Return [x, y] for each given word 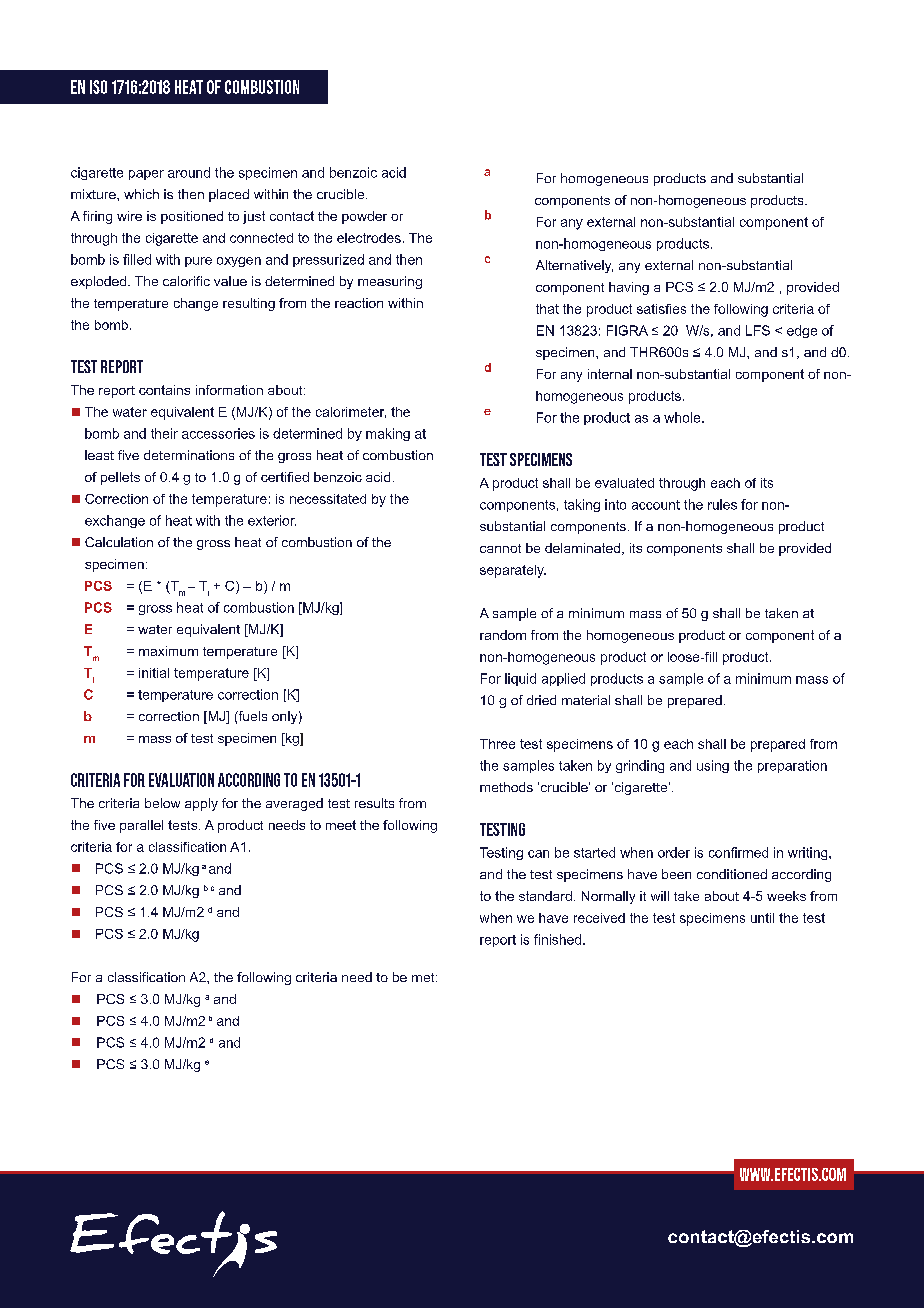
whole [683, 417]
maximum [168, 651]
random [503, 635]
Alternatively [574, 266]
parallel [141, 826]
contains [164, 390]
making [388, 434]
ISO [98, 87]
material [586, 700]
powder [364, 217]
